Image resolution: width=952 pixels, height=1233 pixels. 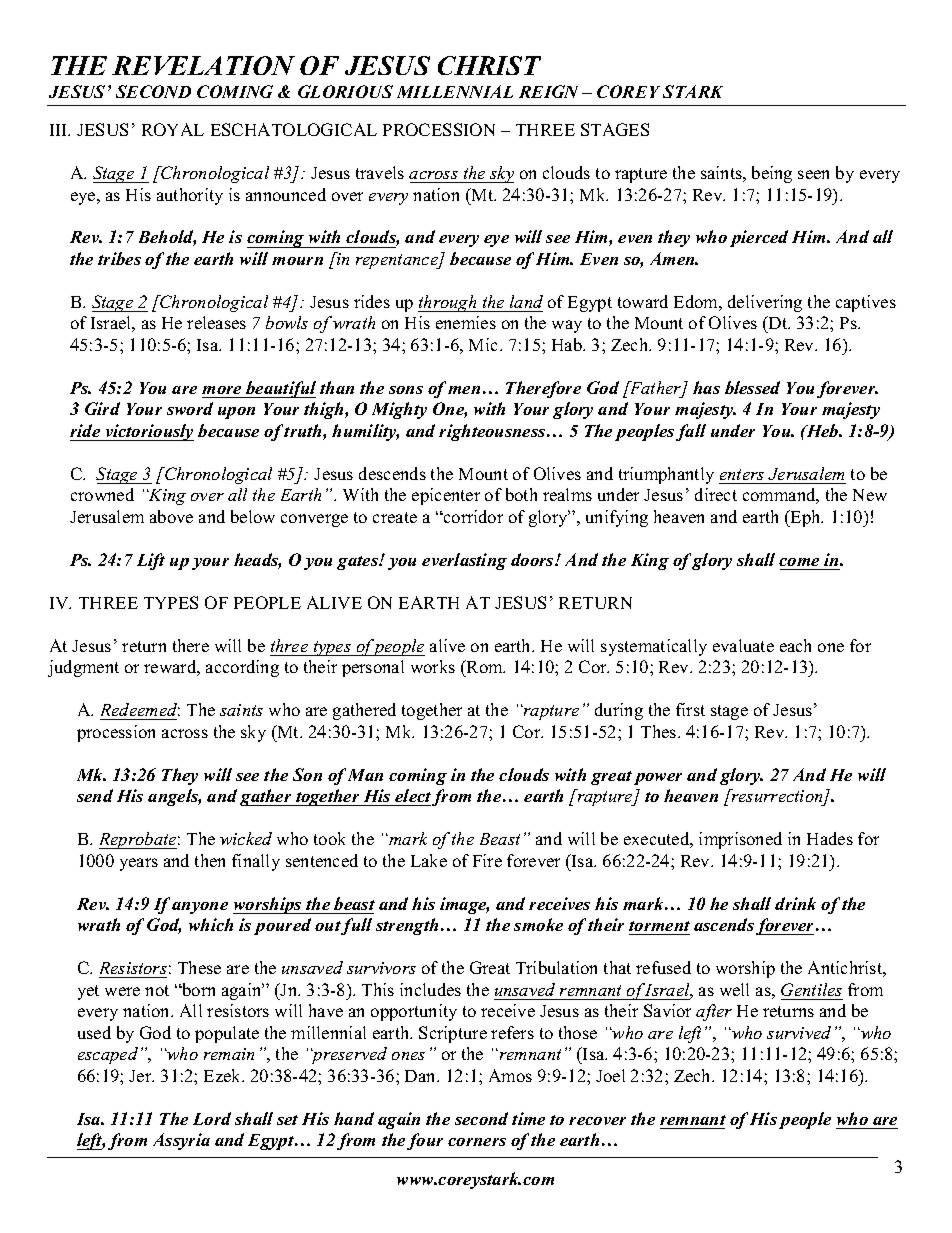 What do you see at coordinates (151, 561) in the document?
I see `Lift` at bounding box center [151, 561].
